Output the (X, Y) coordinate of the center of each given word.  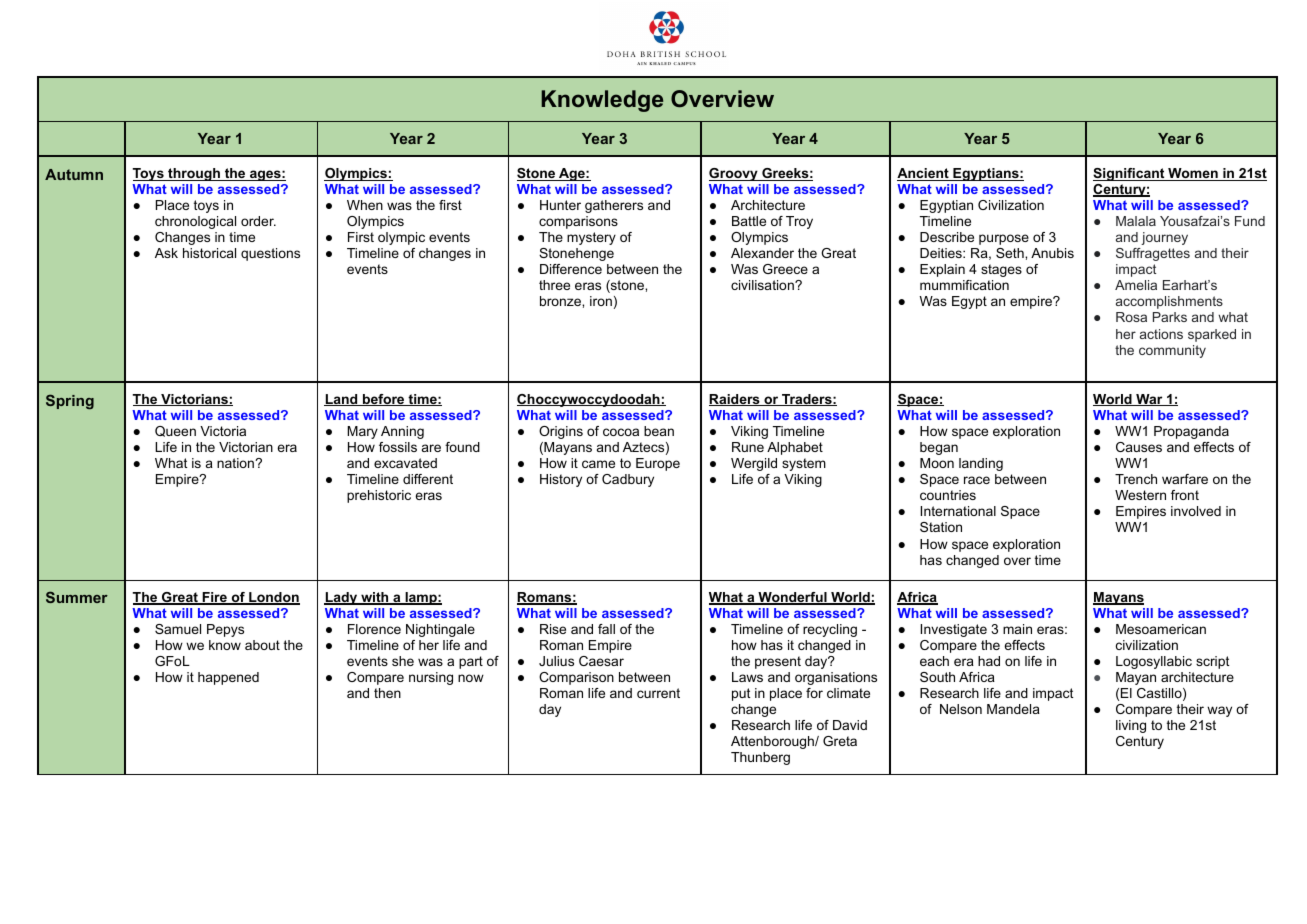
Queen (175, 431)
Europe (658, 464)
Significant (1130, 174)
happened (228, 678)
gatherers (614, 206)
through (194, 174)
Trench (1136, 479)
